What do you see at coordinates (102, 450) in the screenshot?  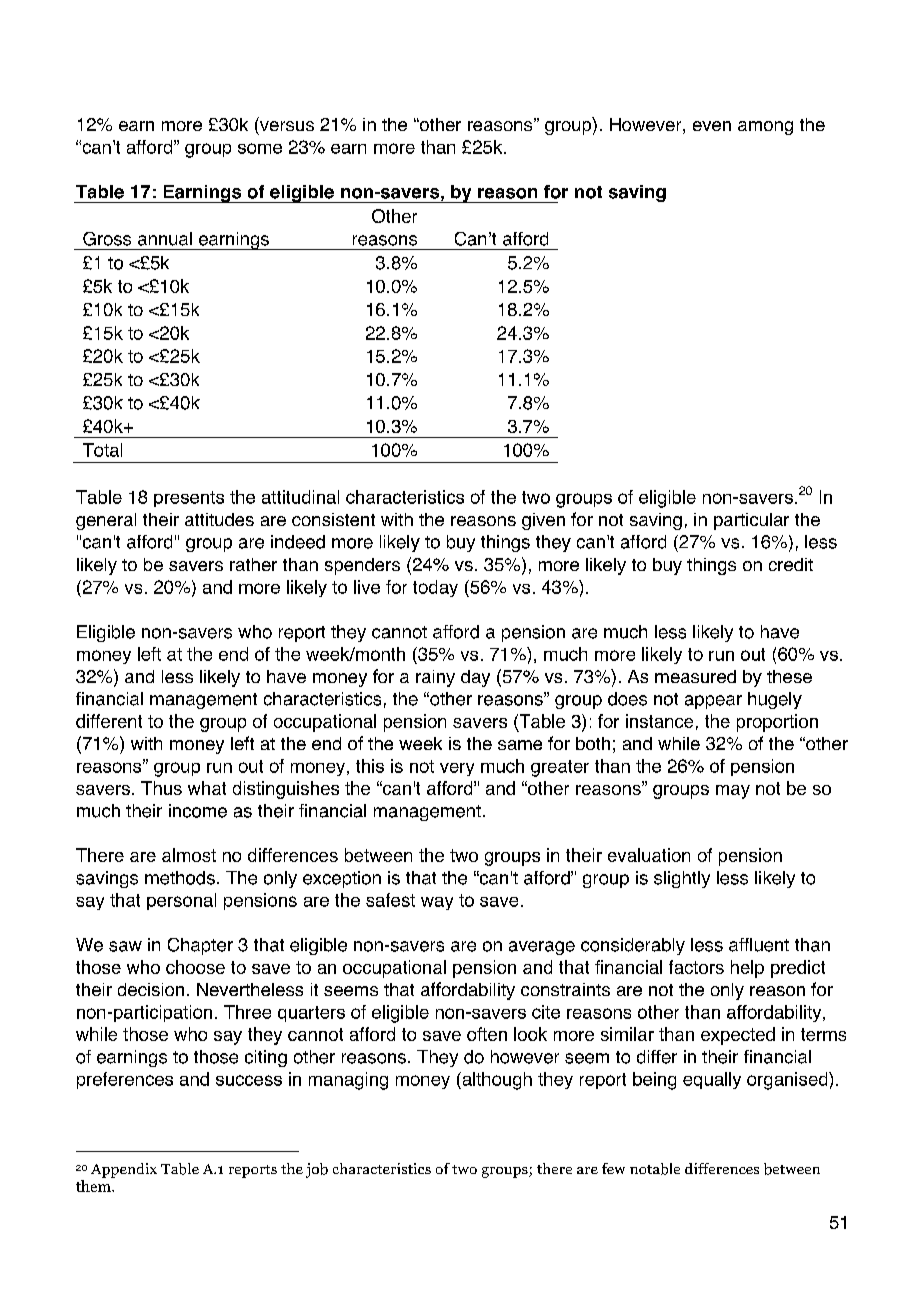 I see `Total` at bounding box center [102, 450].
